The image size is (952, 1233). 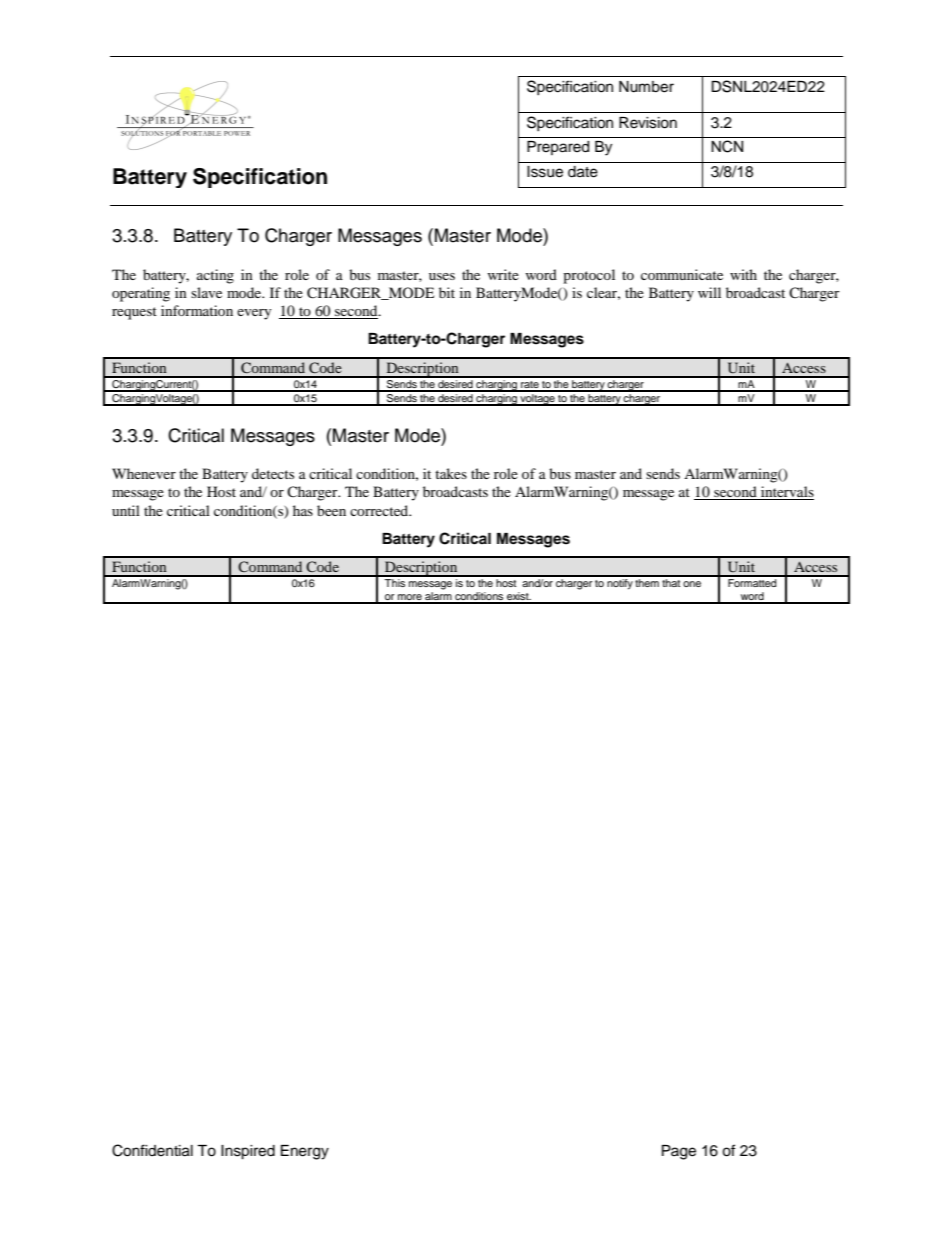 I want to click on one, so click(x=692, y=584).
